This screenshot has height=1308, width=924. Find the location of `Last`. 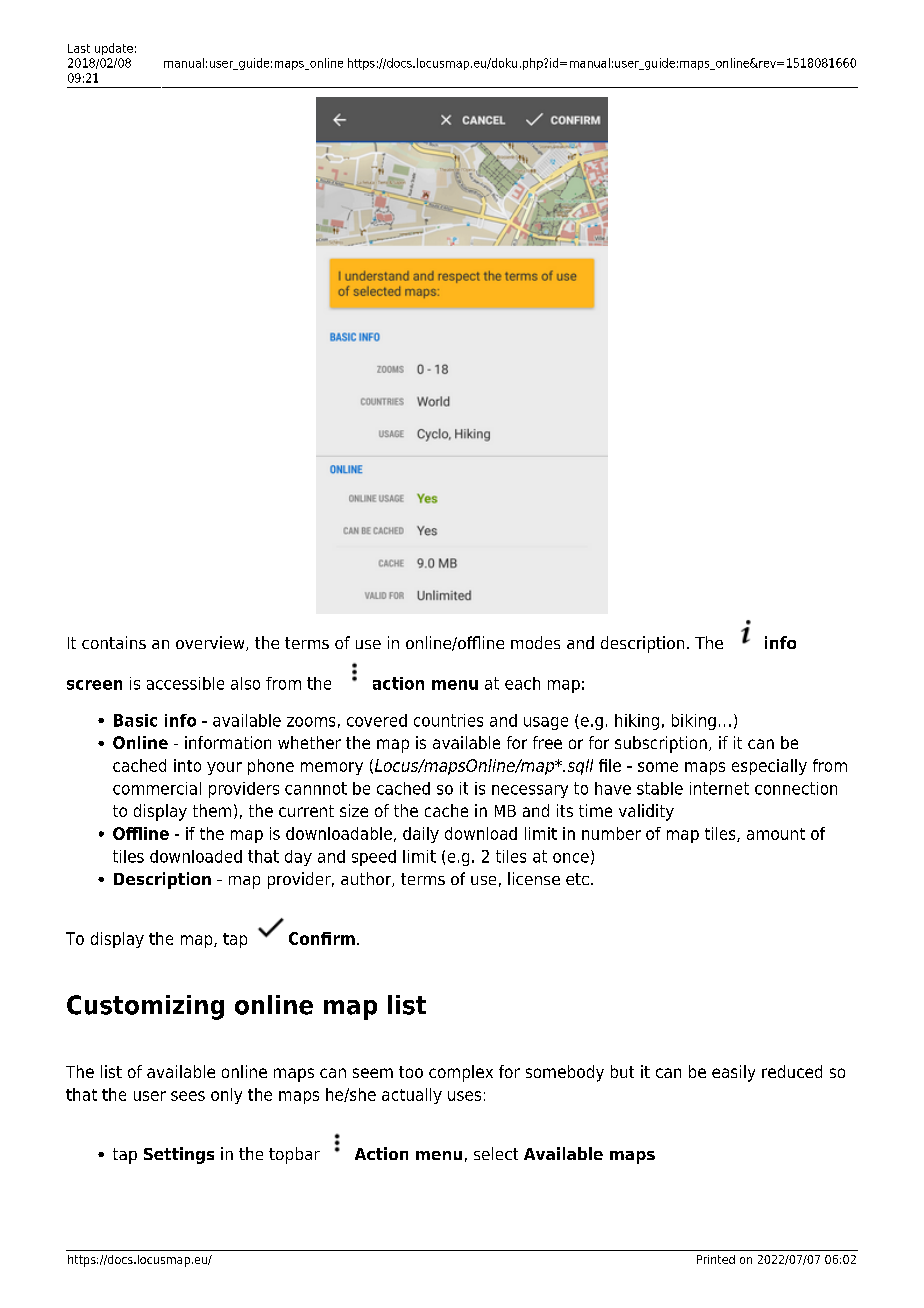

Last is located at coordinates (79, 48).
